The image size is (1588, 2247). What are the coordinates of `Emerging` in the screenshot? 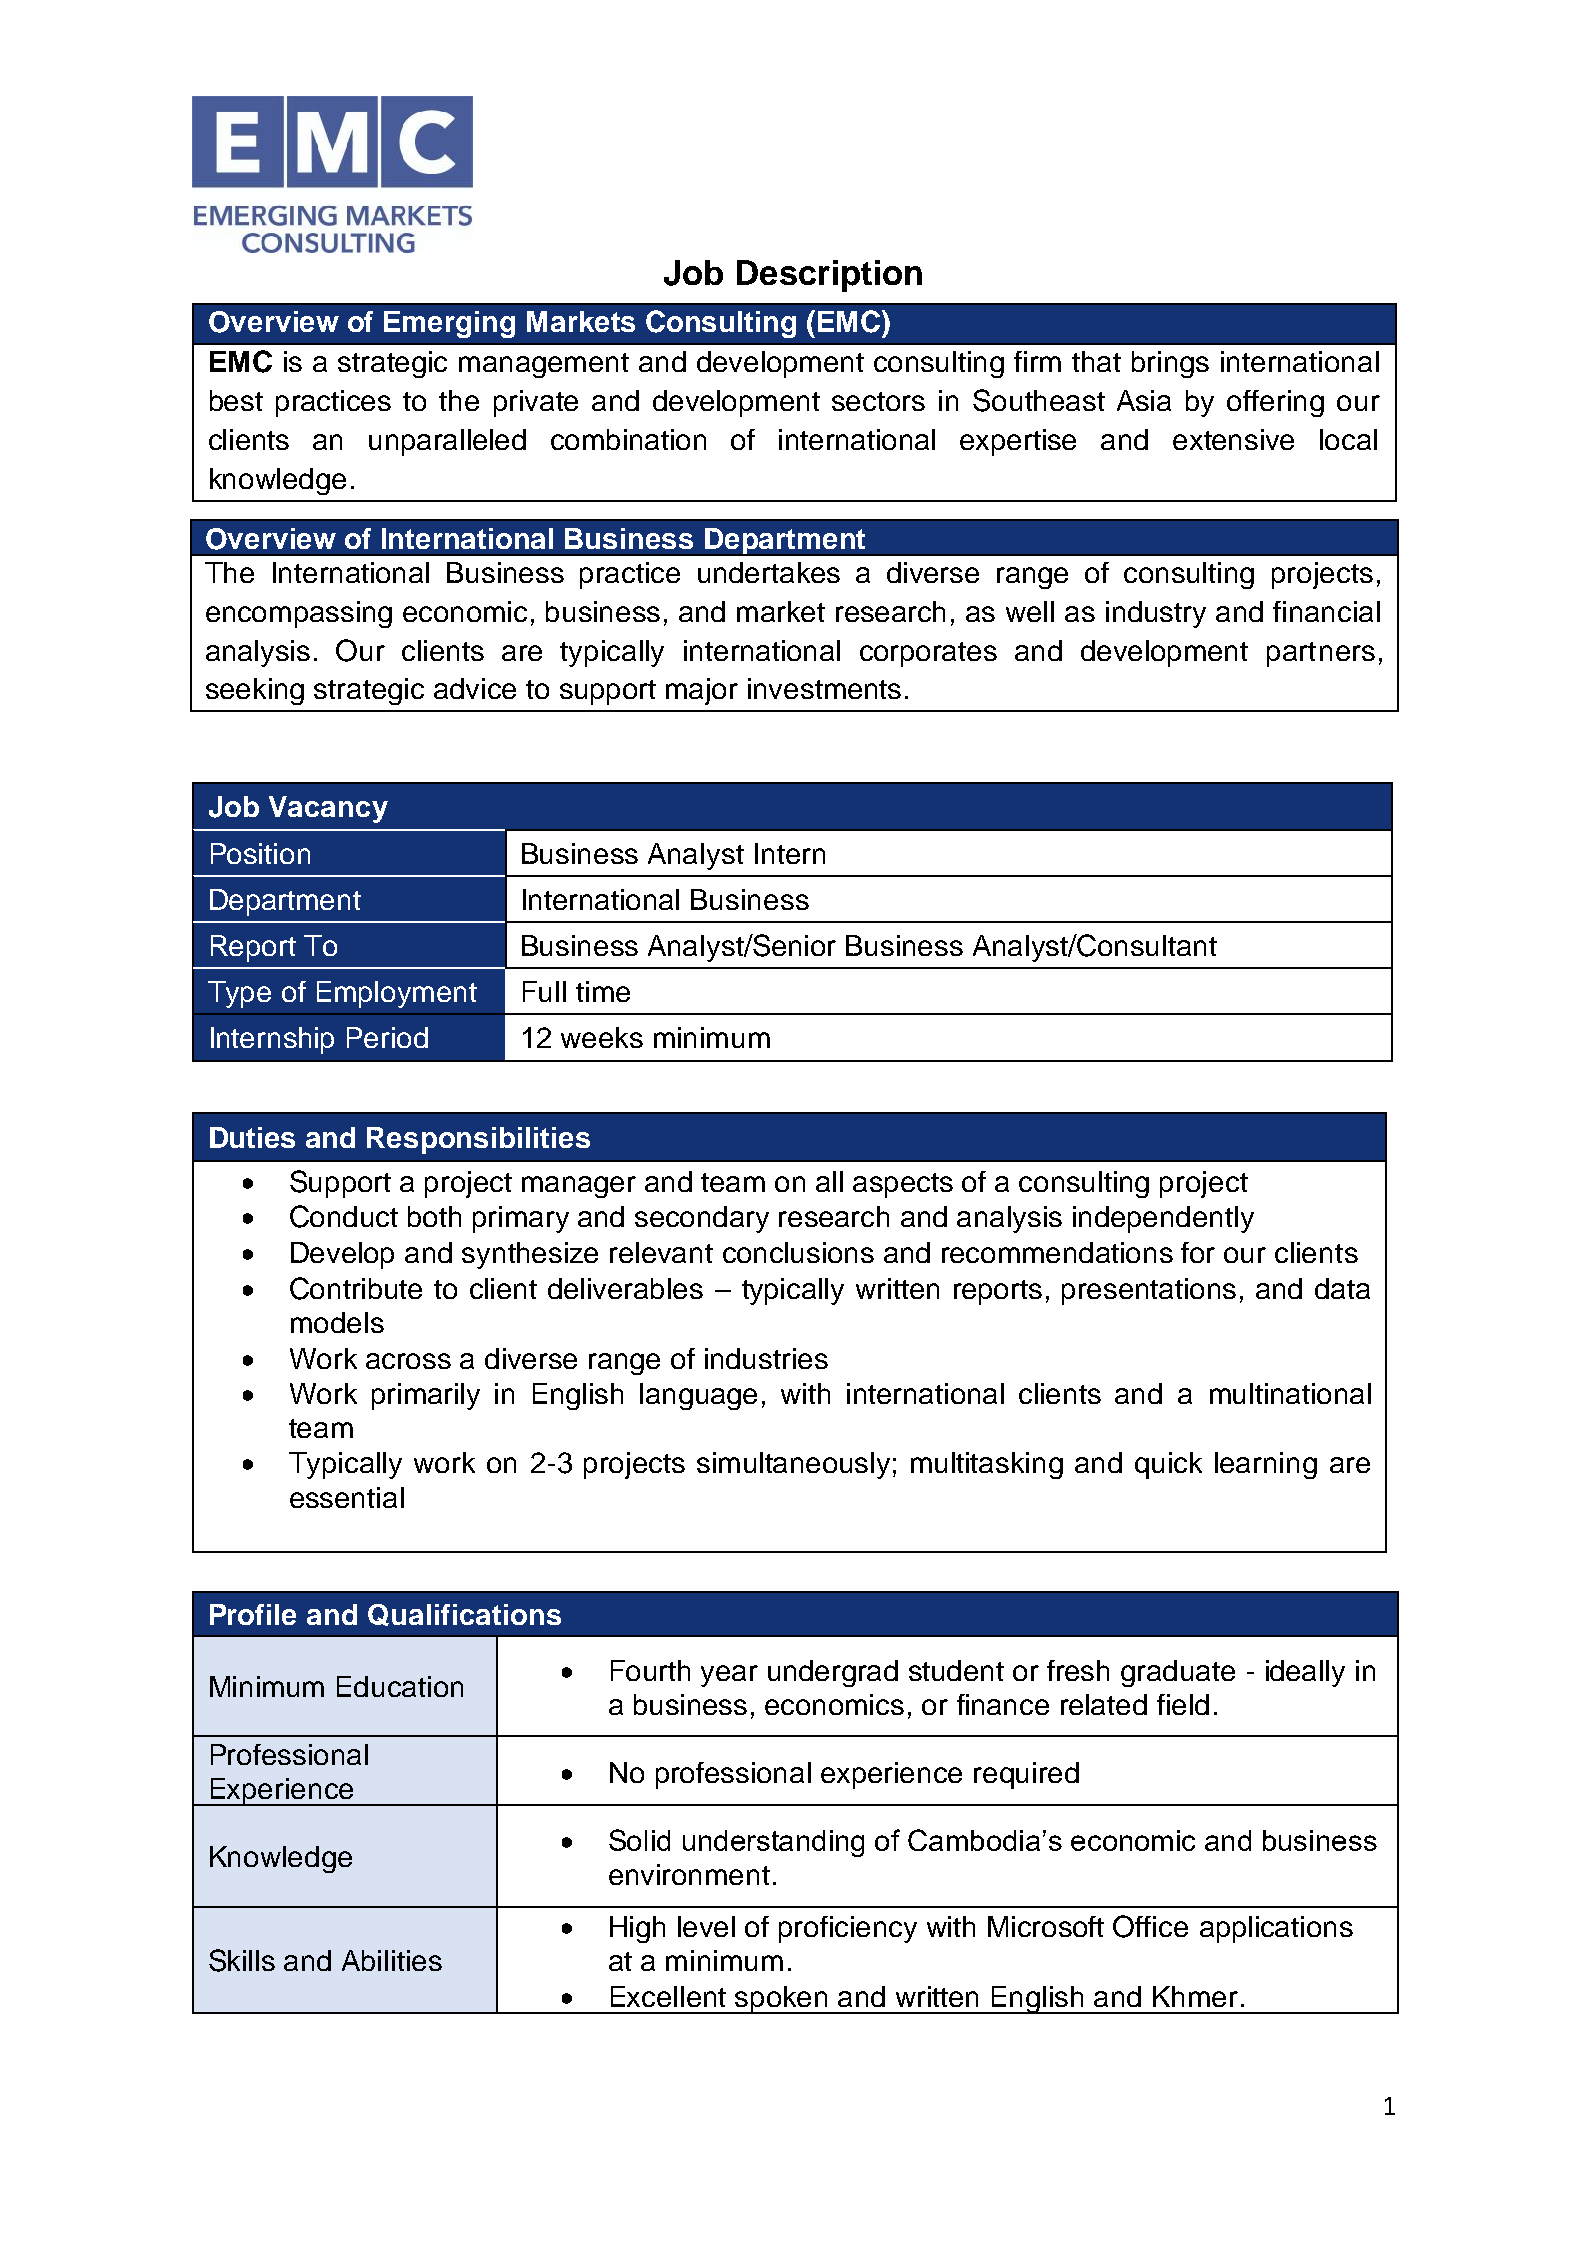 It's located at (449, 324).
